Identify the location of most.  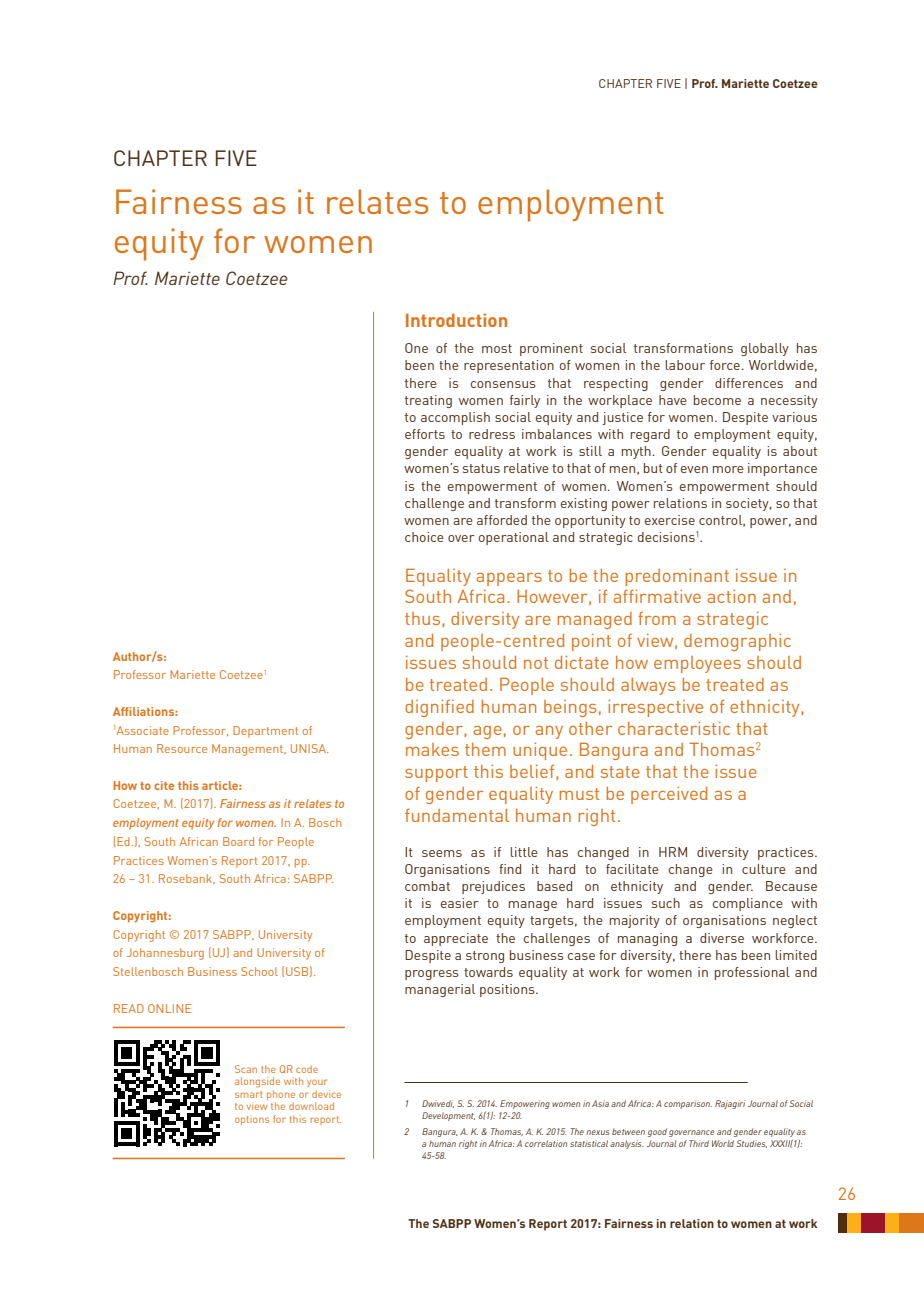
(497, 348).
